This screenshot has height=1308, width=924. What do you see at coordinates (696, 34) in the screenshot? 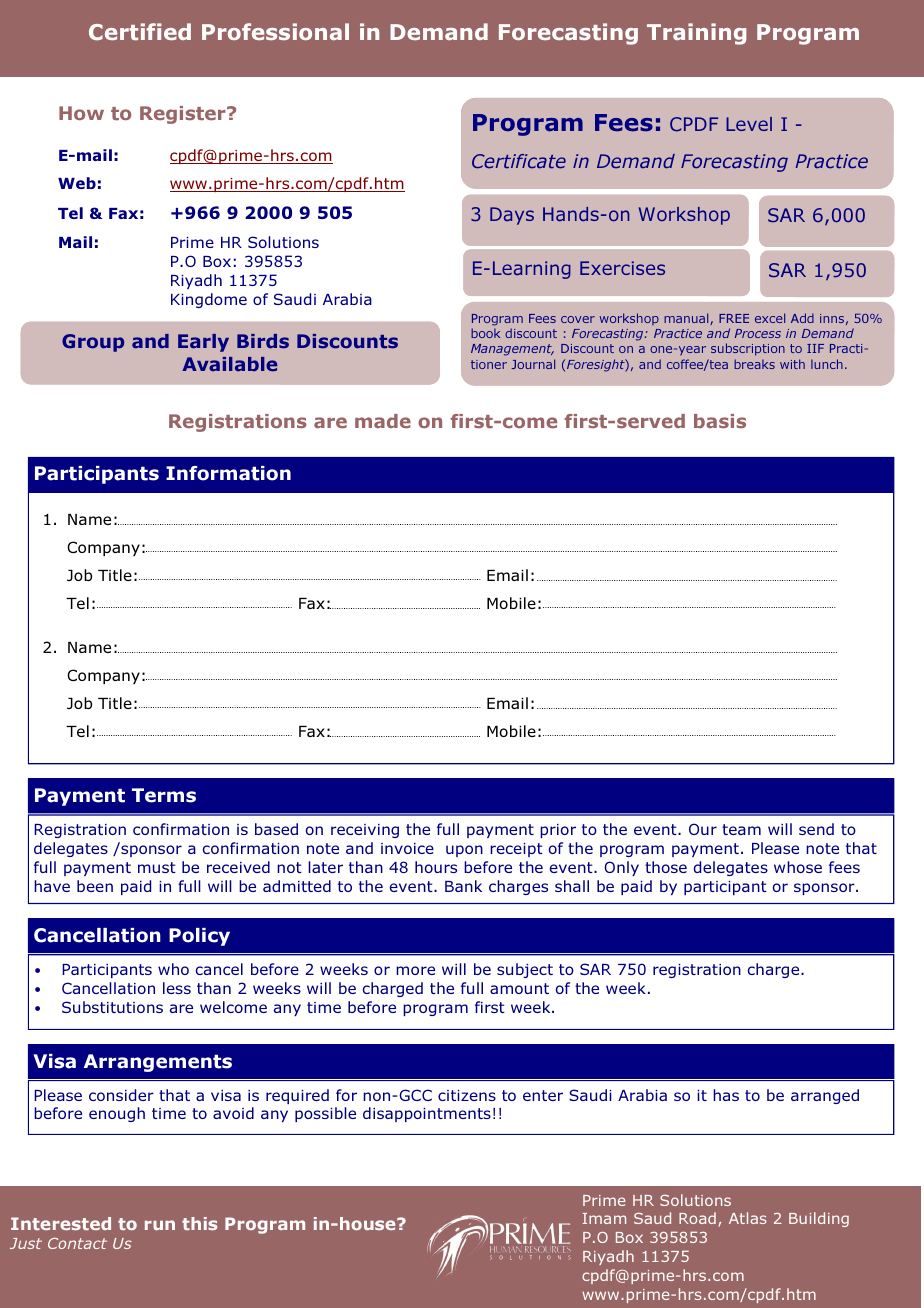
I see `Training` at bounding box center [696, 34].
